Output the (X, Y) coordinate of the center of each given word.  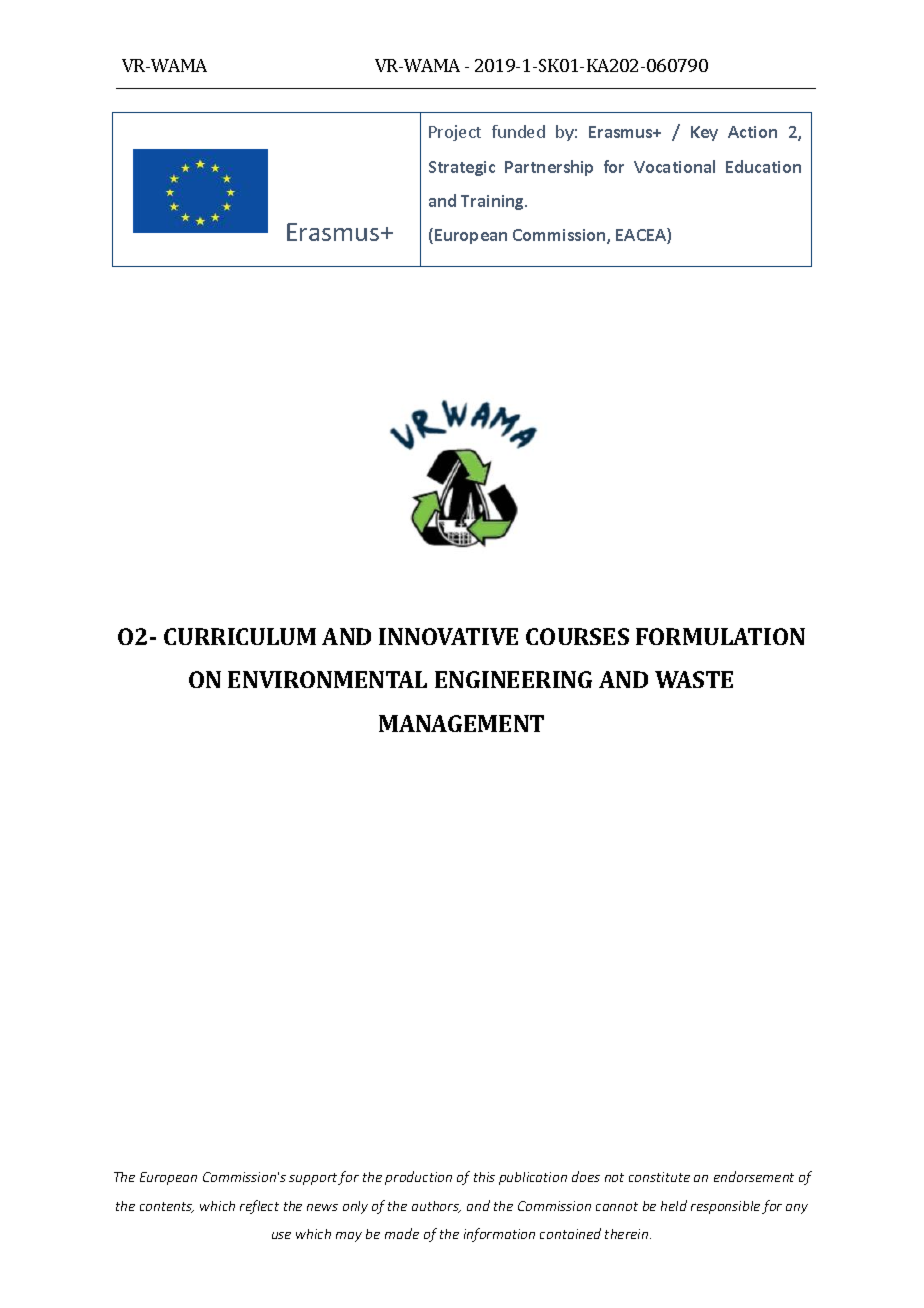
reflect (259, 1207)
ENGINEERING (513, 679)
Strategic (462, 168)
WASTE (694, 679)
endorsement (754, 1176)
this (484, 1177)
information (499, 1235)
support (314, 1179)
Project (455, 133)
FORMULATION (720, 636)
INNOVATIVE (448, 636)
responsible (725, 1207)
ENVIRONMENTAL (327, 679)
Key (704, 133)
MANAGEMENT (461, 723)
